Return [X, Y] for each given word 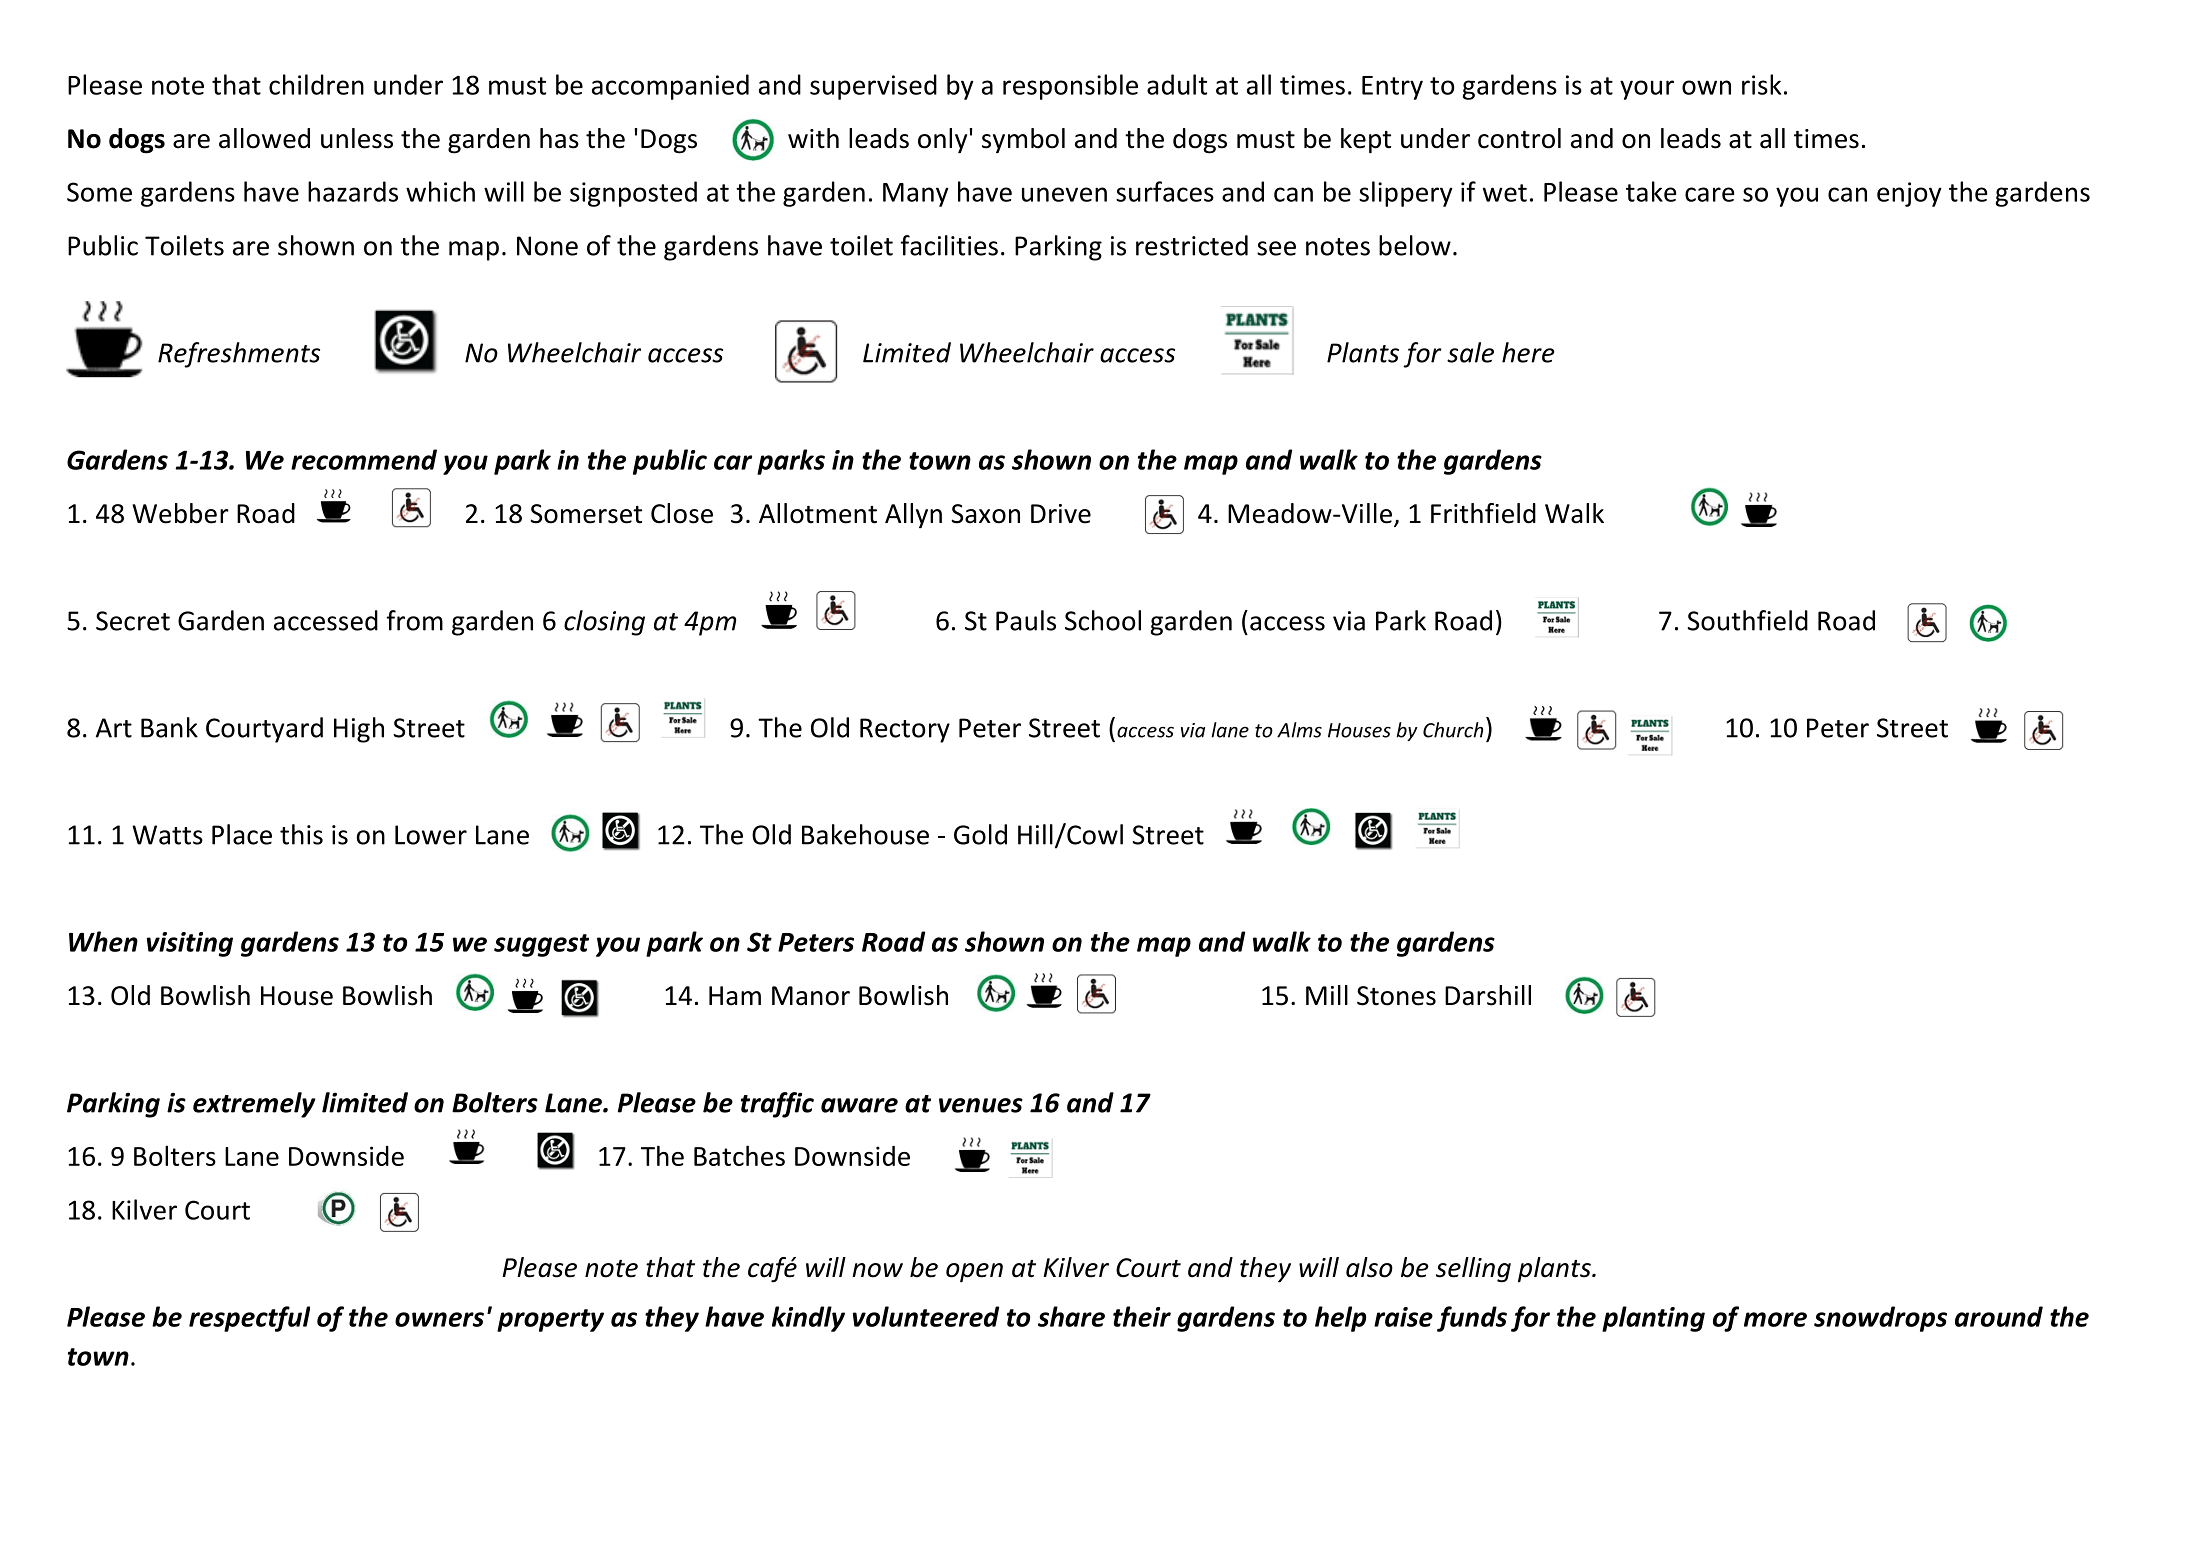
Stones [1396, 996]
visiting [190, 944]
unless [357, 138]
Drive [1061, 514]
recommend [364, 459]
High [359, 730]
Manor [811, 996]
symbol [1023, 141]
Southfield [1748, 620]
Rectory [905, 730]
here [1528, 352]
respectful [249, 1319]
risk [1761, 84]
